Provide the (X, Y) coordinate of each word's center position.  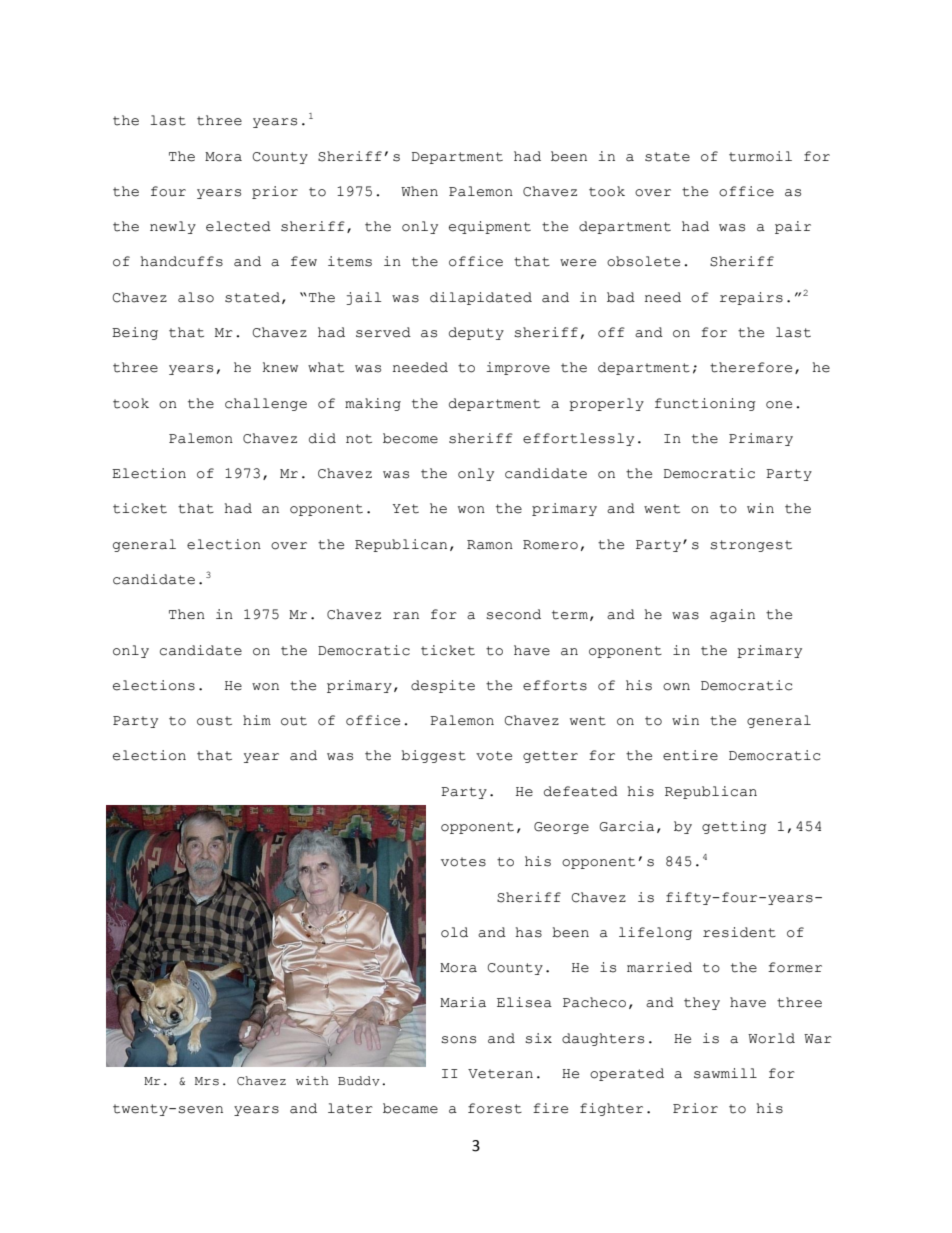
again (732, 615)
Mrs (207, 1081)
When (419, 191)
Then (187, 614)
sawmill (725, 1073)
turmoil (760, 156)
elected (238, 226)
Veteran (500, 1074)
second (513, 614)
